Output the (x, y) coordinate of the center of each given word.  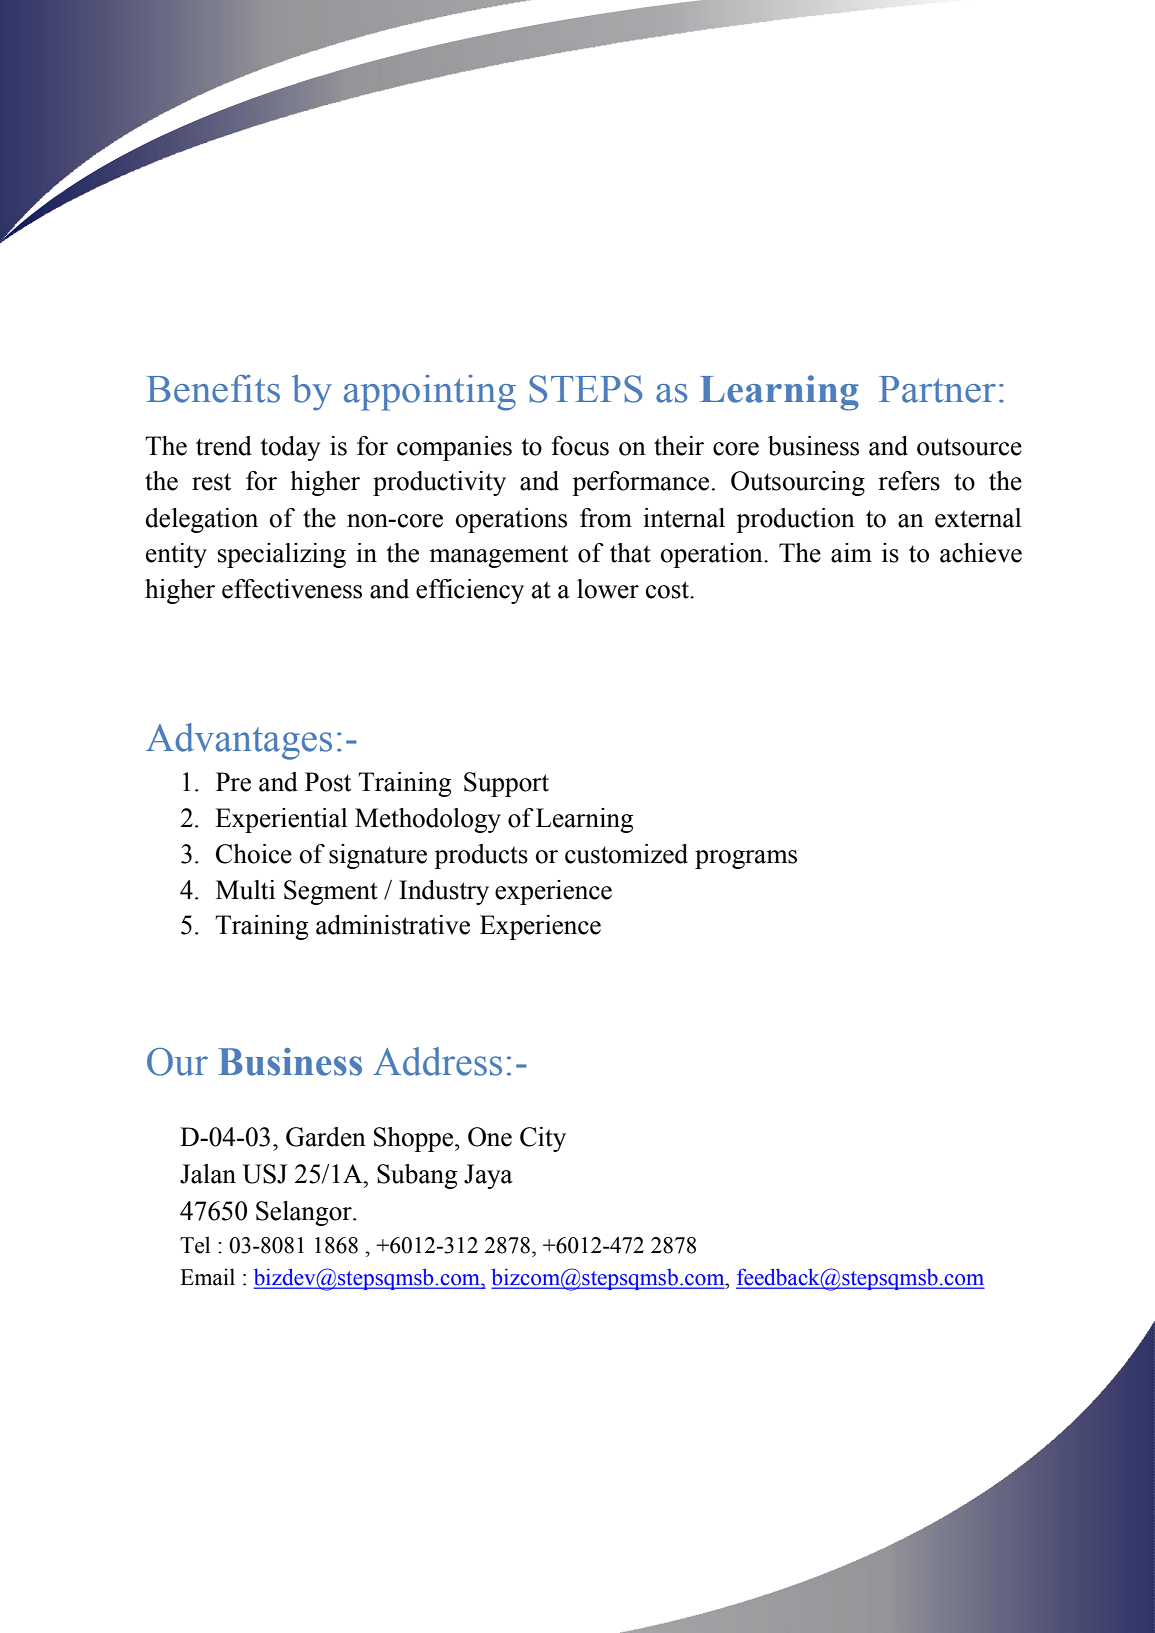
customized (626, 854)
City (543, 1139)
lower (608, 589)
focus (580, 446)
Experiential (281, 820)
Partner (937, 389)
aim (851, 553)
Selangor (305, 1213)
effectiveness (292, 589)
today (290, 448)
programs (746, 859)
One (490, 1137)
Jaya (488, 1176)
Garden (326, 1137)
